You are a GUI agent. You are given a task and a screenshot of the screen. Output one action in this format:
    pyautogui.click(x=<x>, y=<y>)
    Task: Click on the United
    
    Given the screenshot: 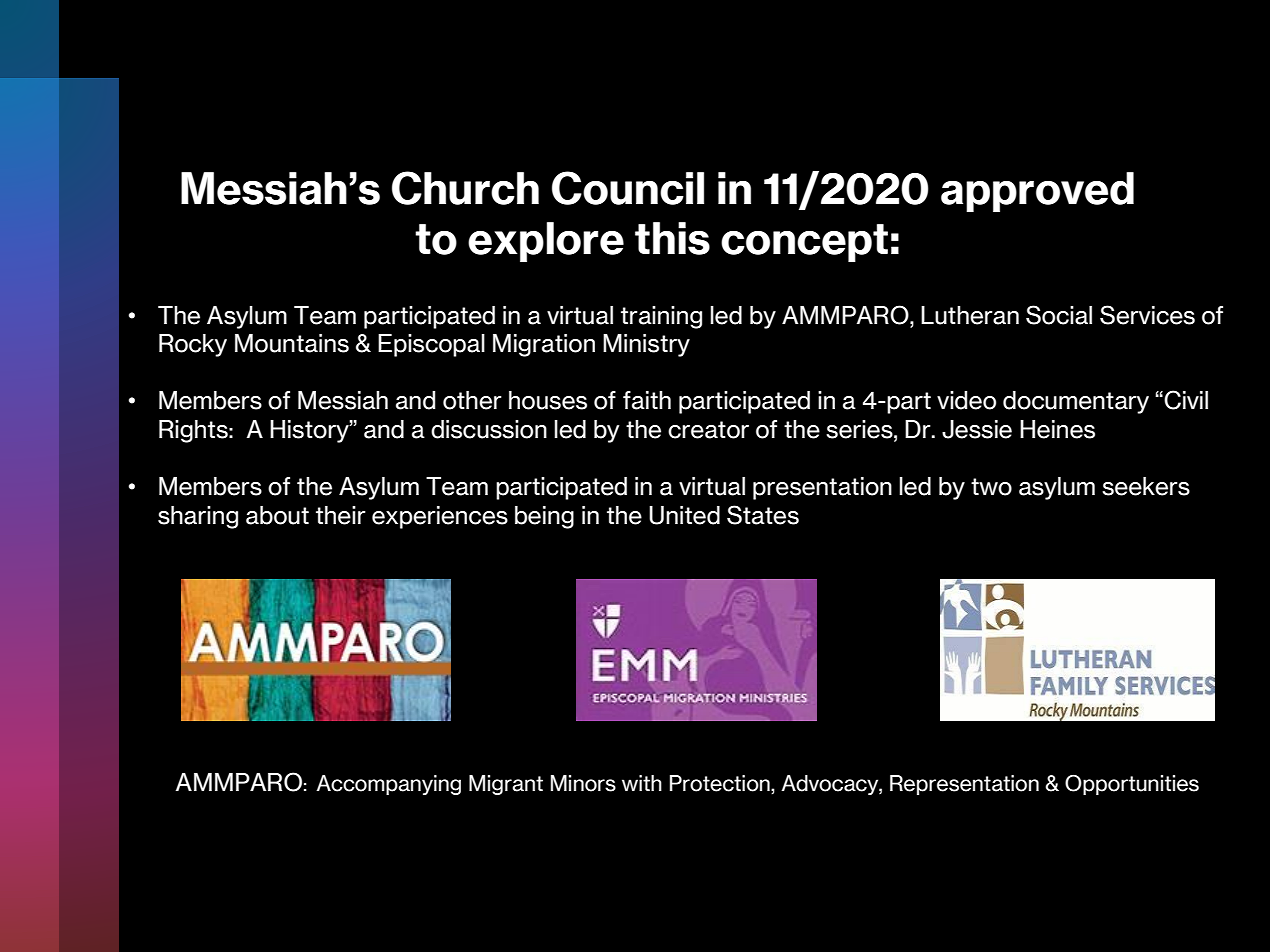 What is the action you would take?
    pyautogui.click(x=684, y=515)
